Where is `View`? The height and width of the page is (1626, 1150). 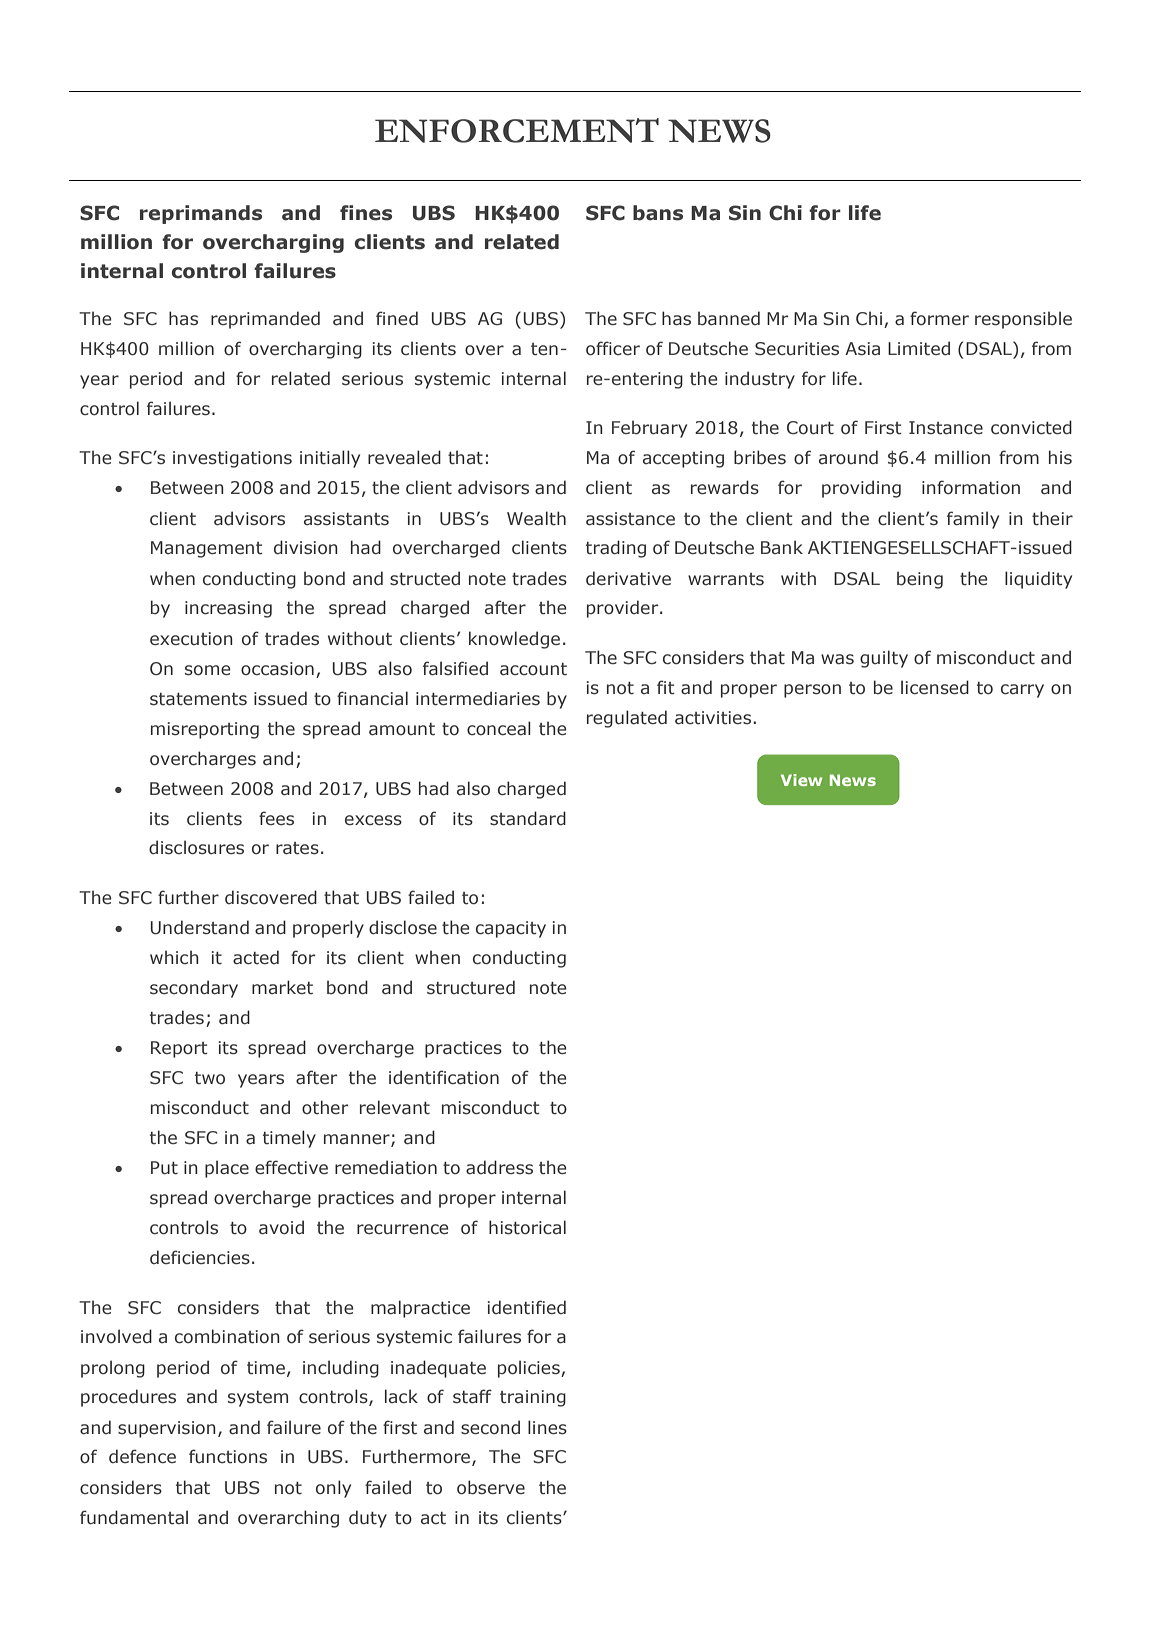
View is located at coordinates (801, 780).
